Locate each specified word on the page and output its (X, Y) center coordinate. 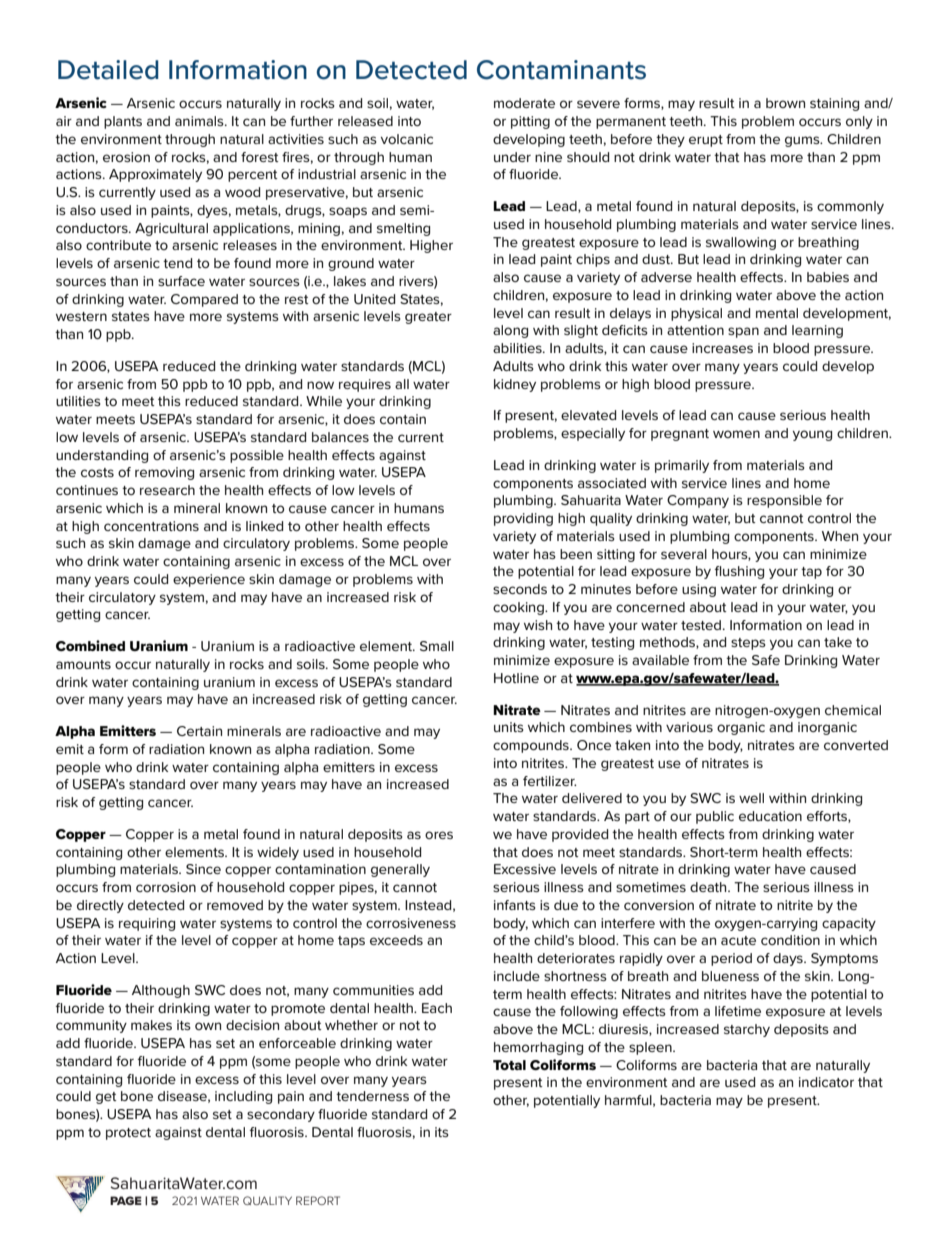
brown (785, 103)
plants (123, 122)
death (709, 887)
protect (128, 1134)
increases (722, 348)
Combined (90, 645)
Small (437, 646)
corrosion (166, 887)
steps (748, 644)
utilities (78, 401)
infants (515, 905)
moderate (524, 103)
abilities (518, 348)
